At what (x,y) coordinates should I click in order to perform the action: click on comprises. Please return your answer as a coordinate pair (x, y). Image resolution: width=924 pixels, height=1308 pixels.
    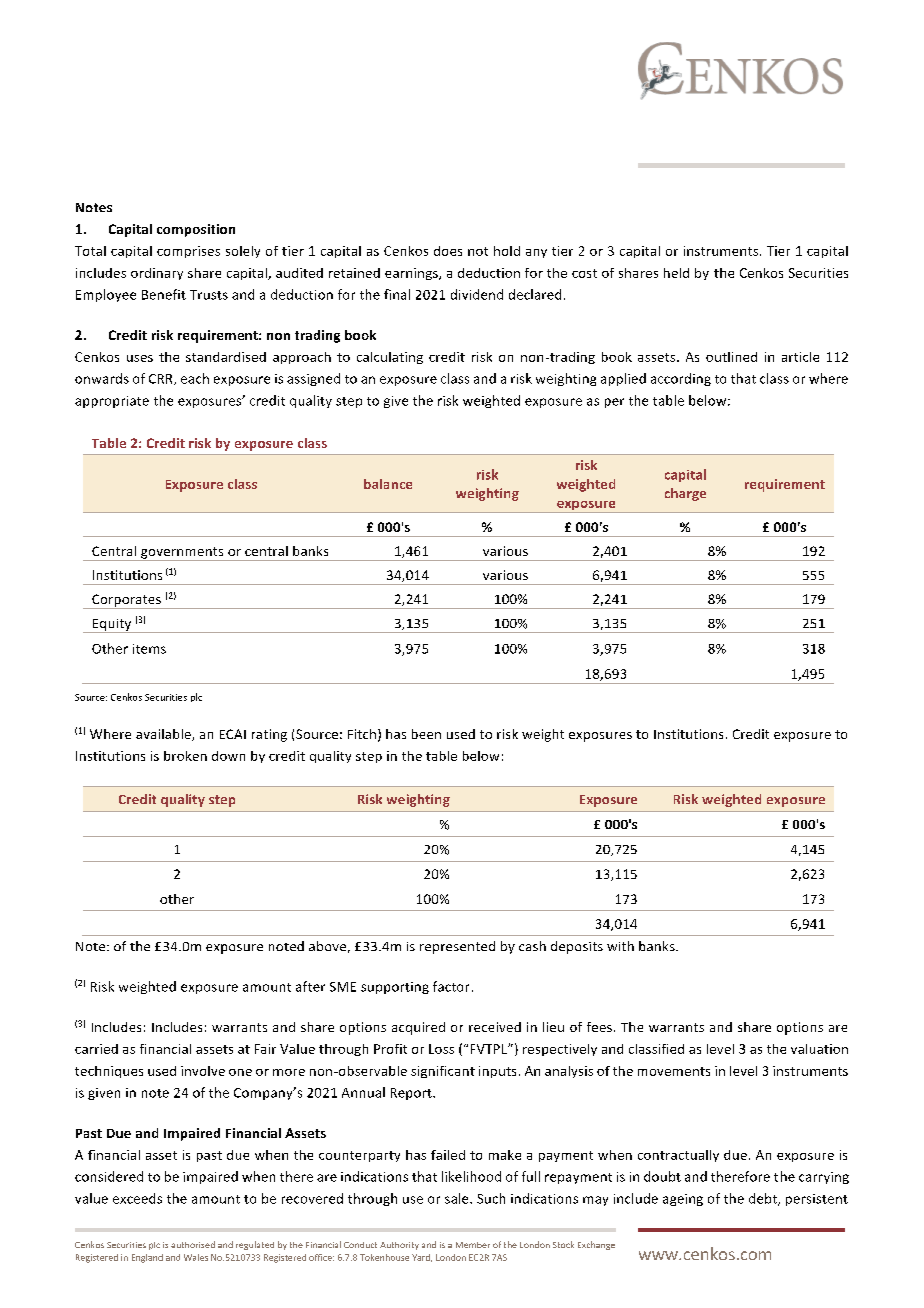
    Looking at the image, I should click on (188, 252).
